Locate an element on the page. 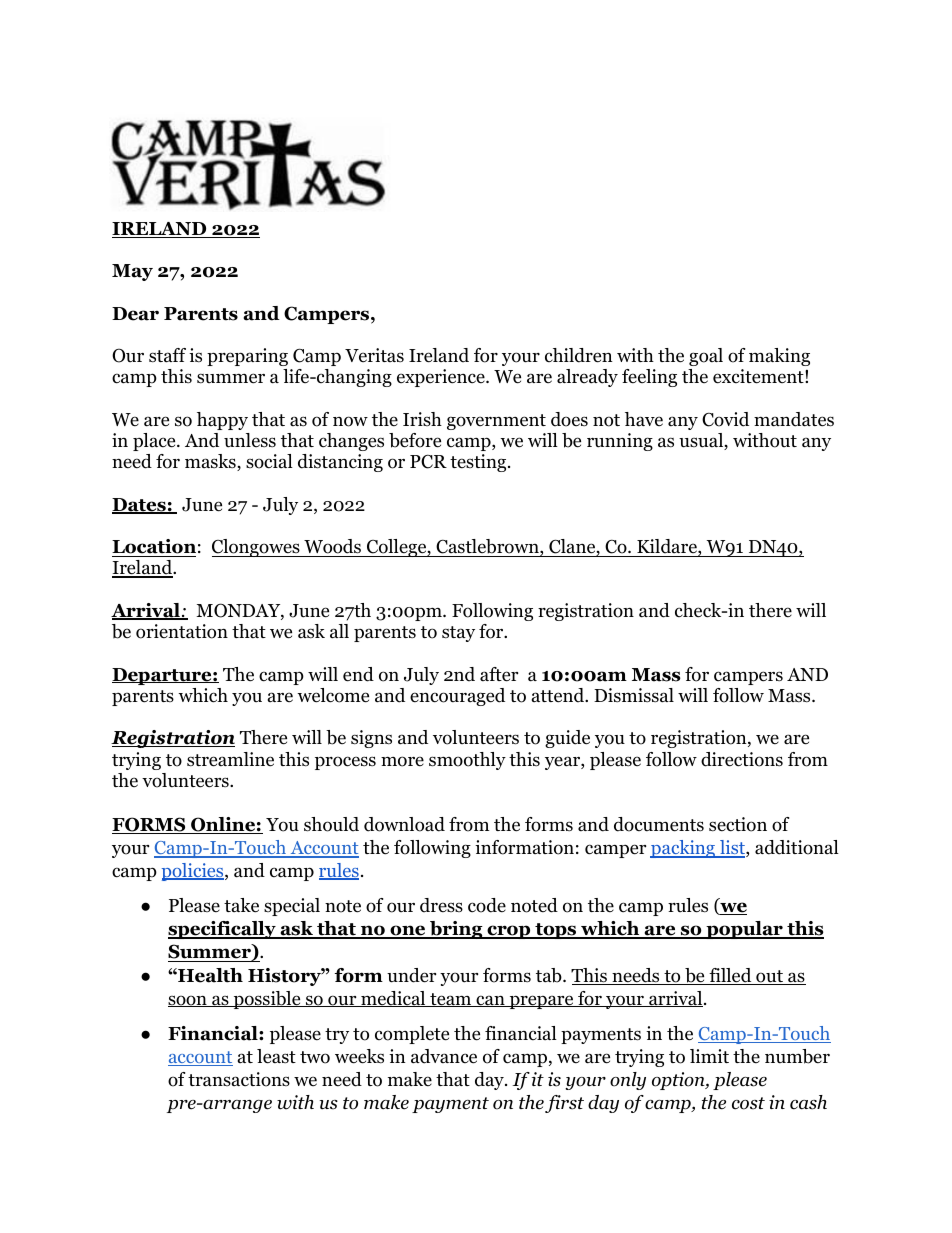 The image size is (952, 1233). Online is located at coordinates (223, 825).
